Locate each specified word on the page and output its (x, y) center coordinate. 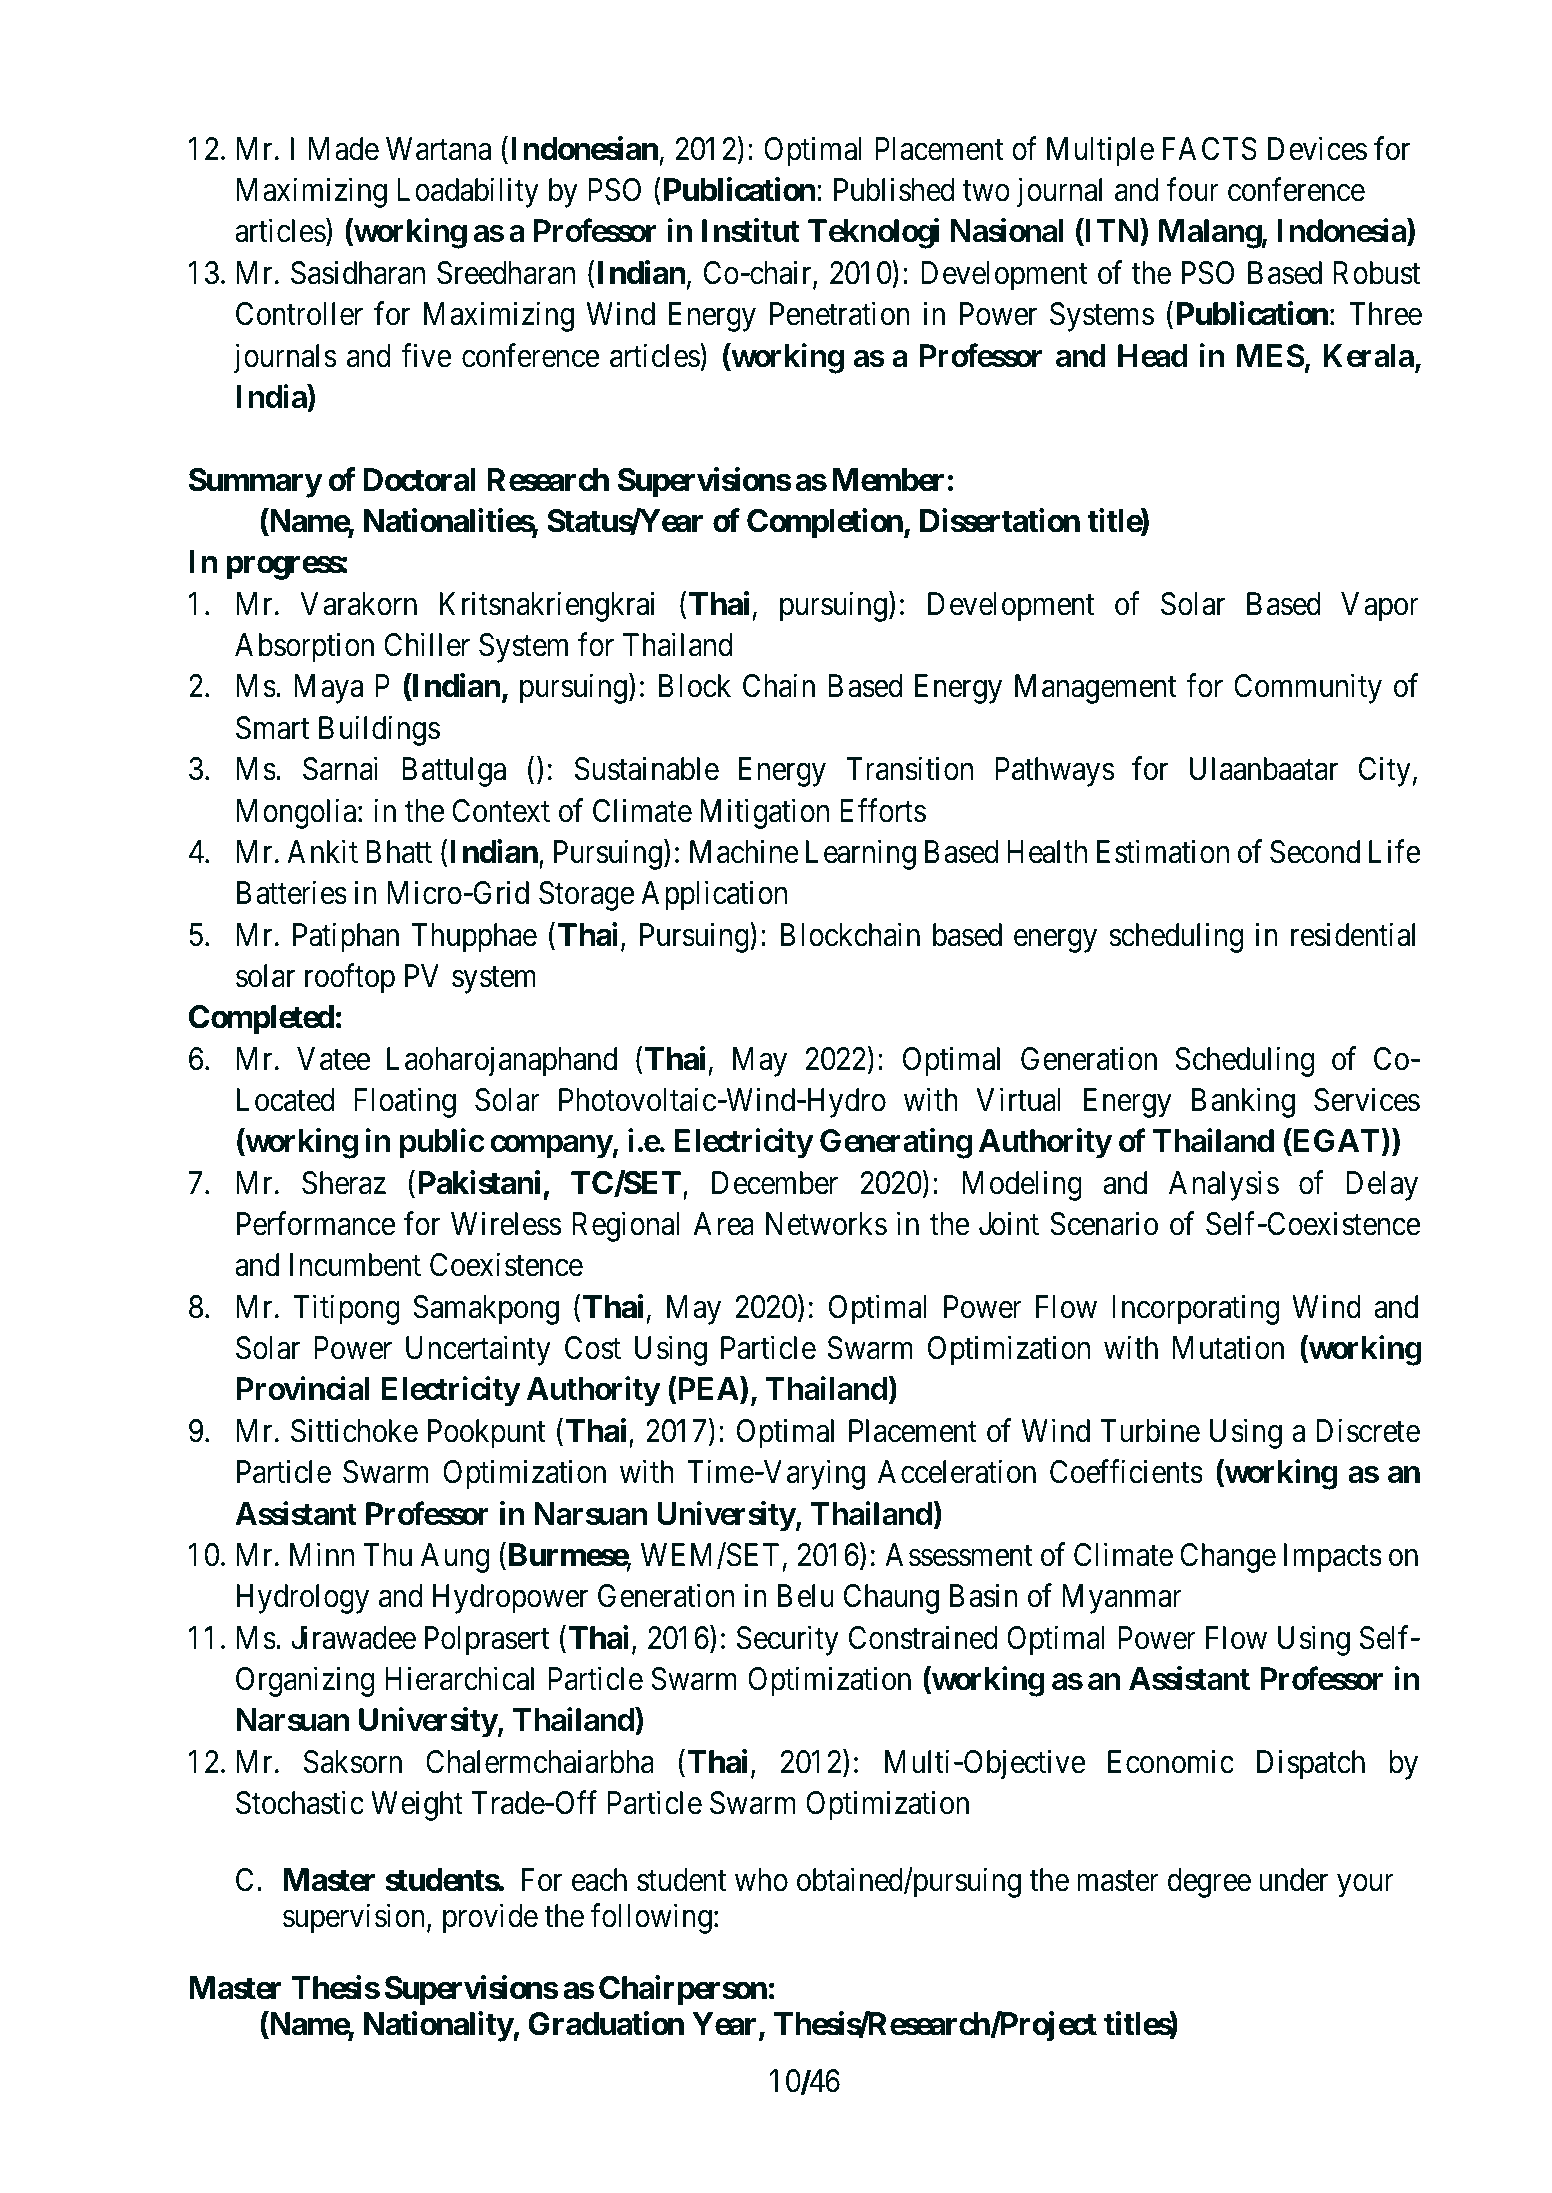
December (775, 1183)
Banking (1243, 1103)
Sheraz (344, 1183)
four (1193, 190)
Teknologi (873, 234)
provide (490, 1919)
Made (344, 149)
